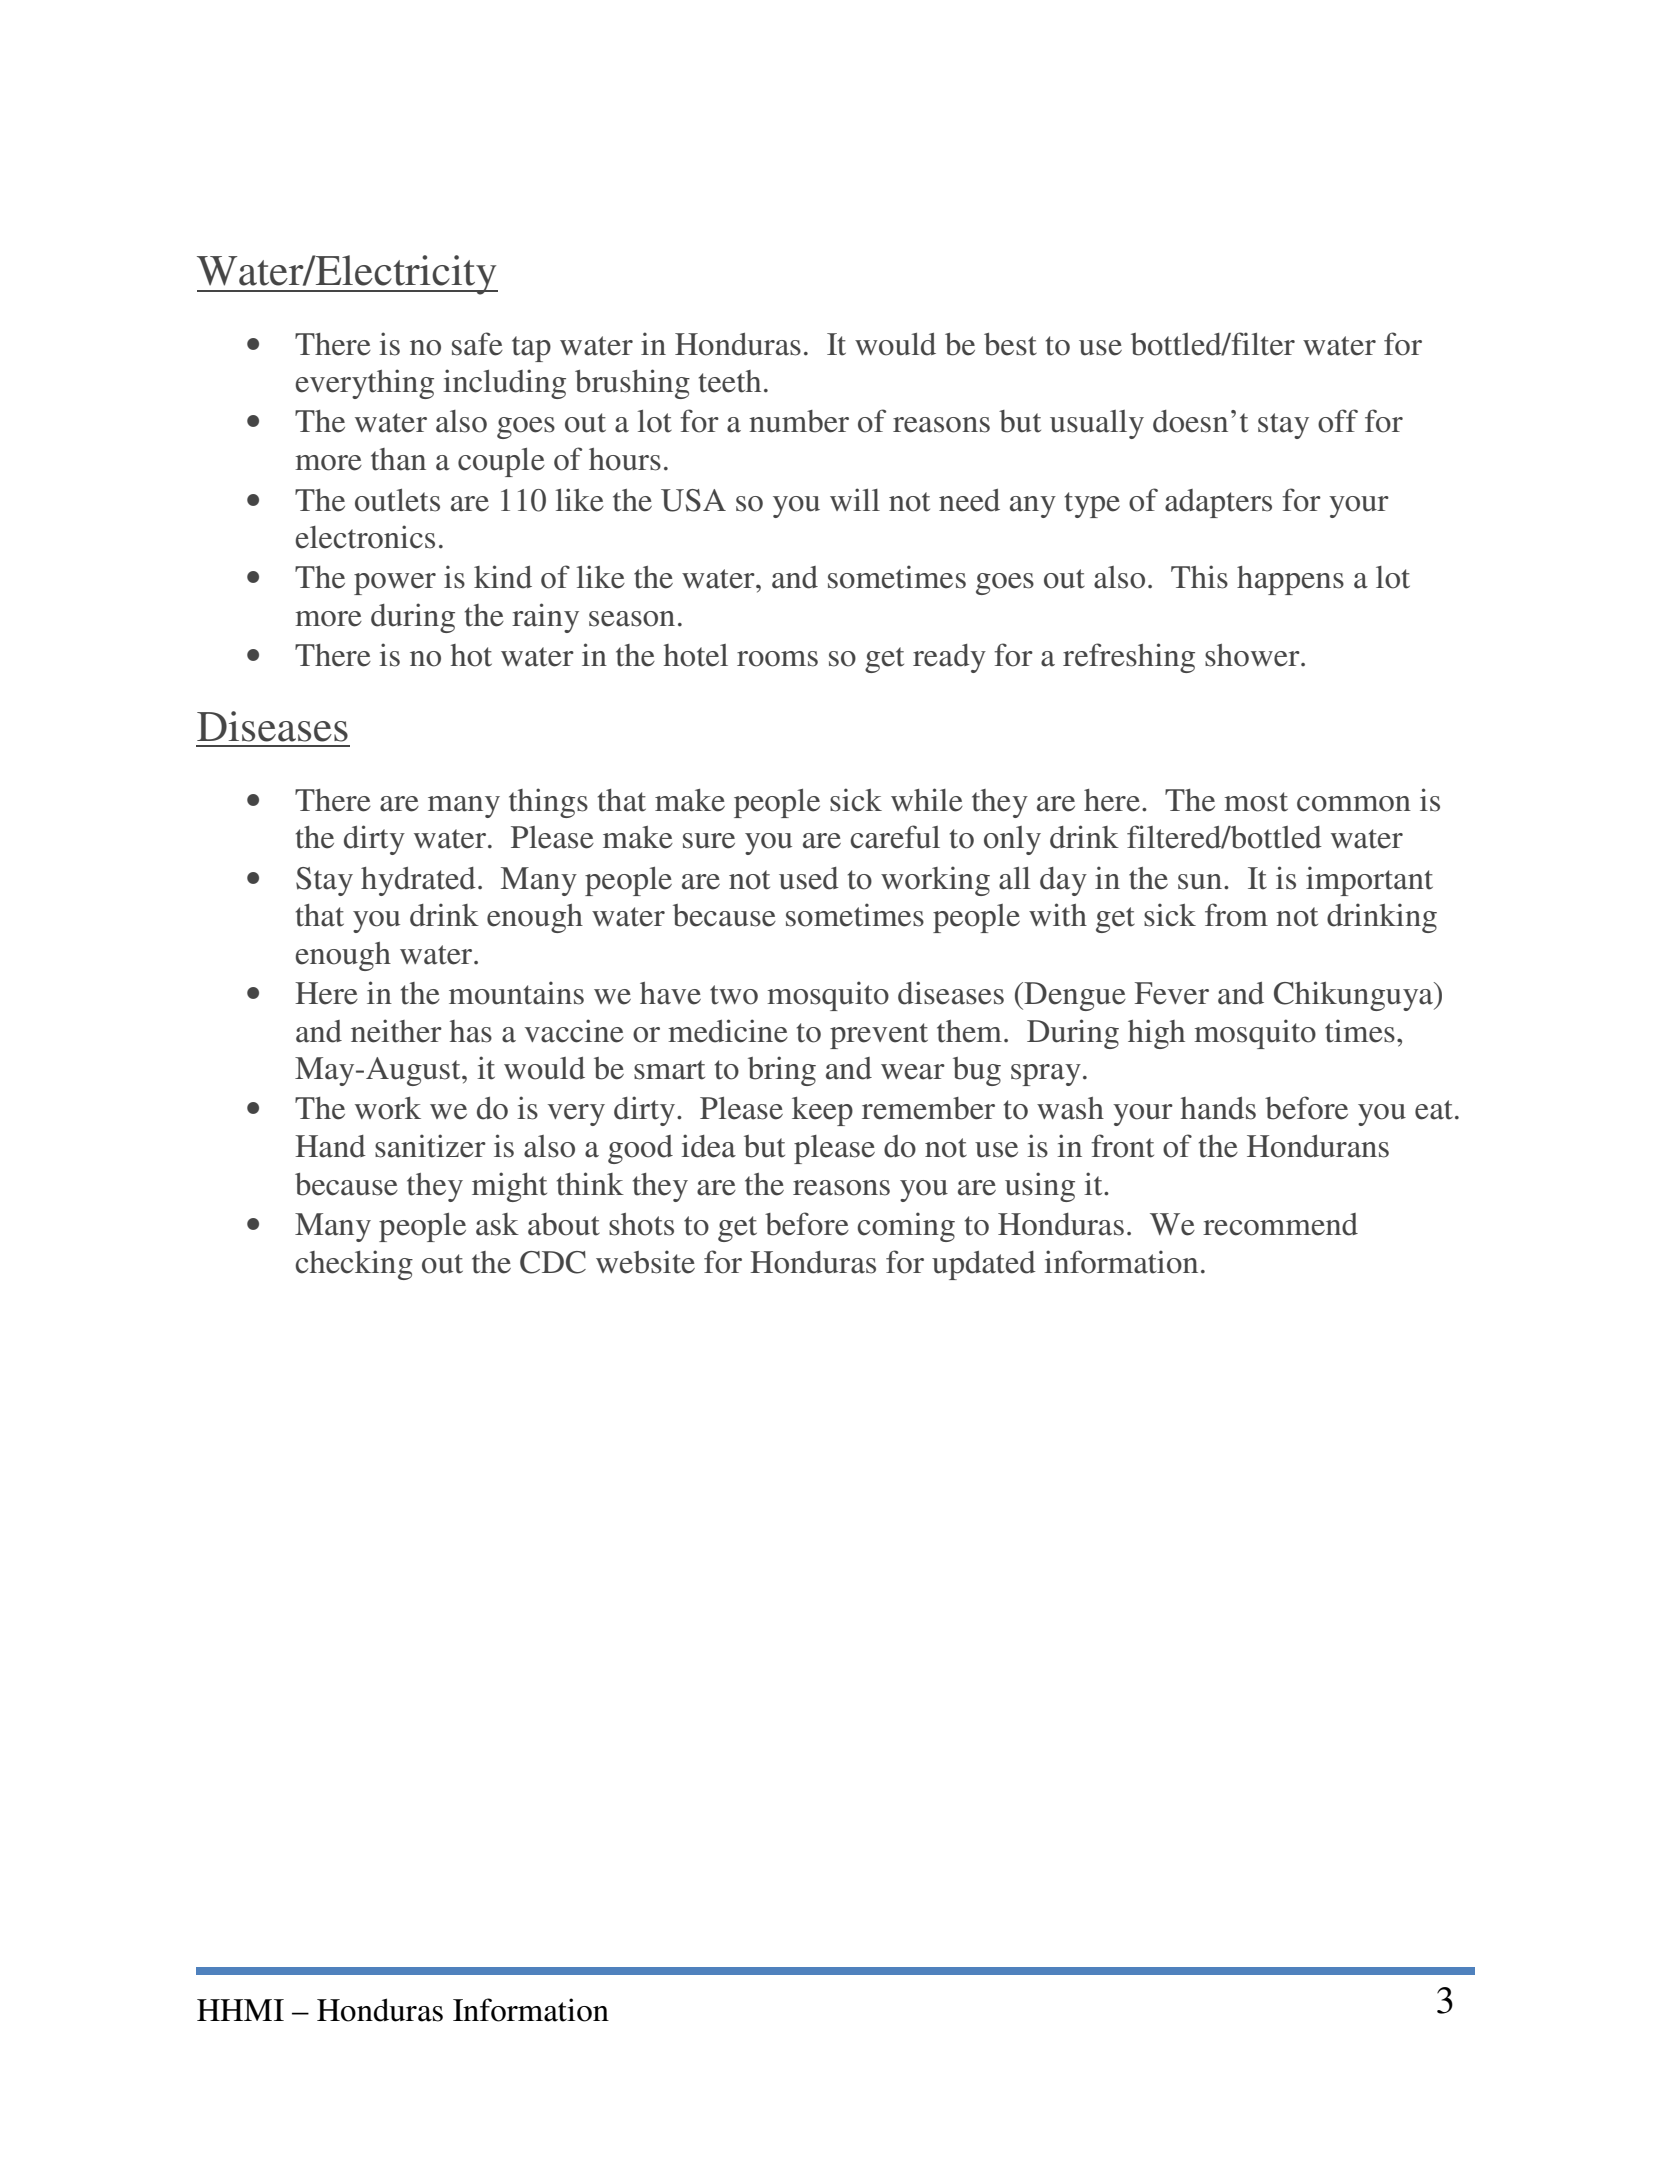  I want to click on off, so click(1338, 421).
